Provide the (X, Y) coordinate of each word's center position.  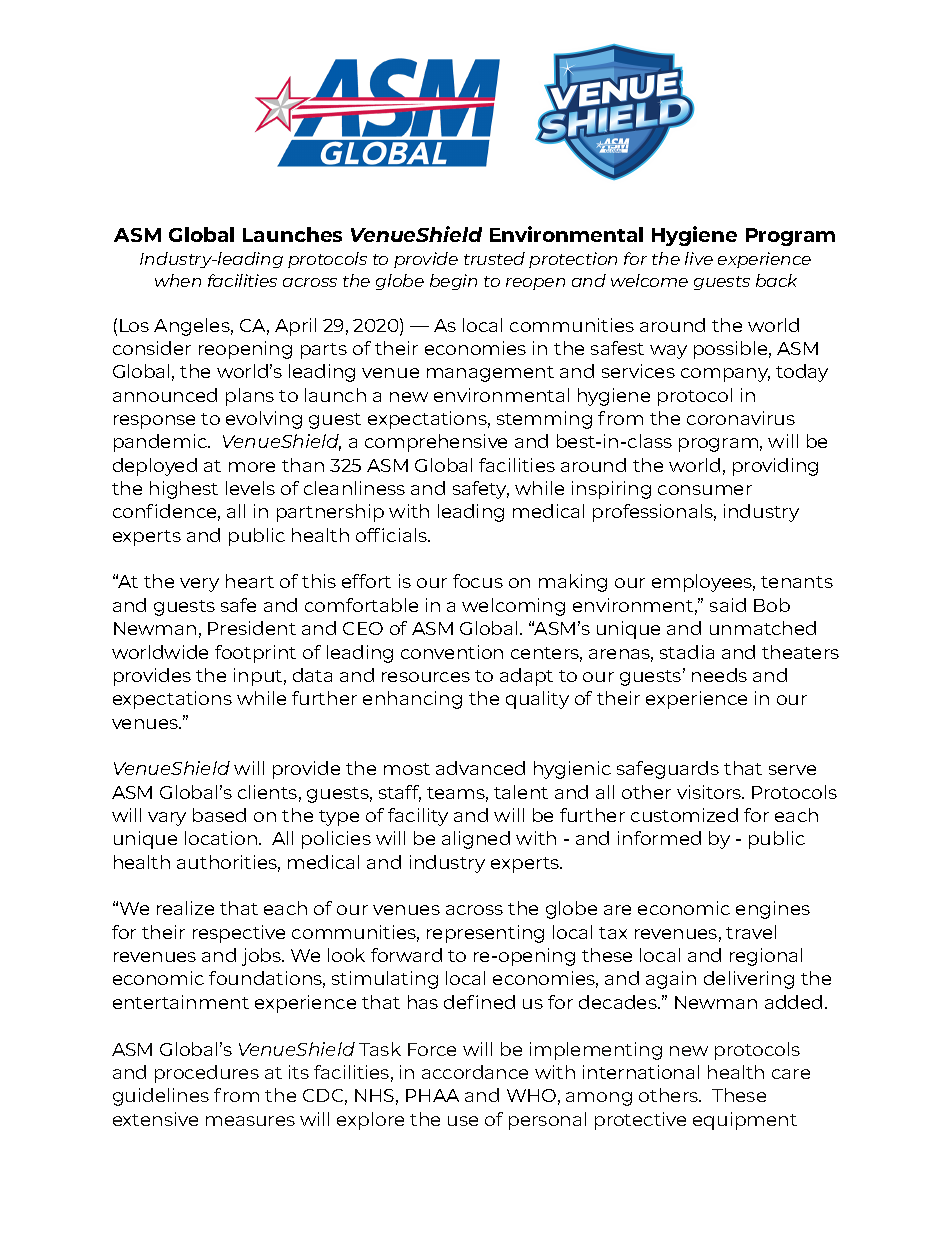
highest (184, 490)
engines (773, 910)
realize (185, 908)
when (178, 280)
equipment (745, 1121)
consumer (705, 490)
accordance (475, 1072)
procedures (207, 1074)
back (776, 280)
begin (453, 282)
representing (485, 934)
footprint (255, 654)
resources (426, 677)
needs (719, 675)
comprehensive (436, 443)
